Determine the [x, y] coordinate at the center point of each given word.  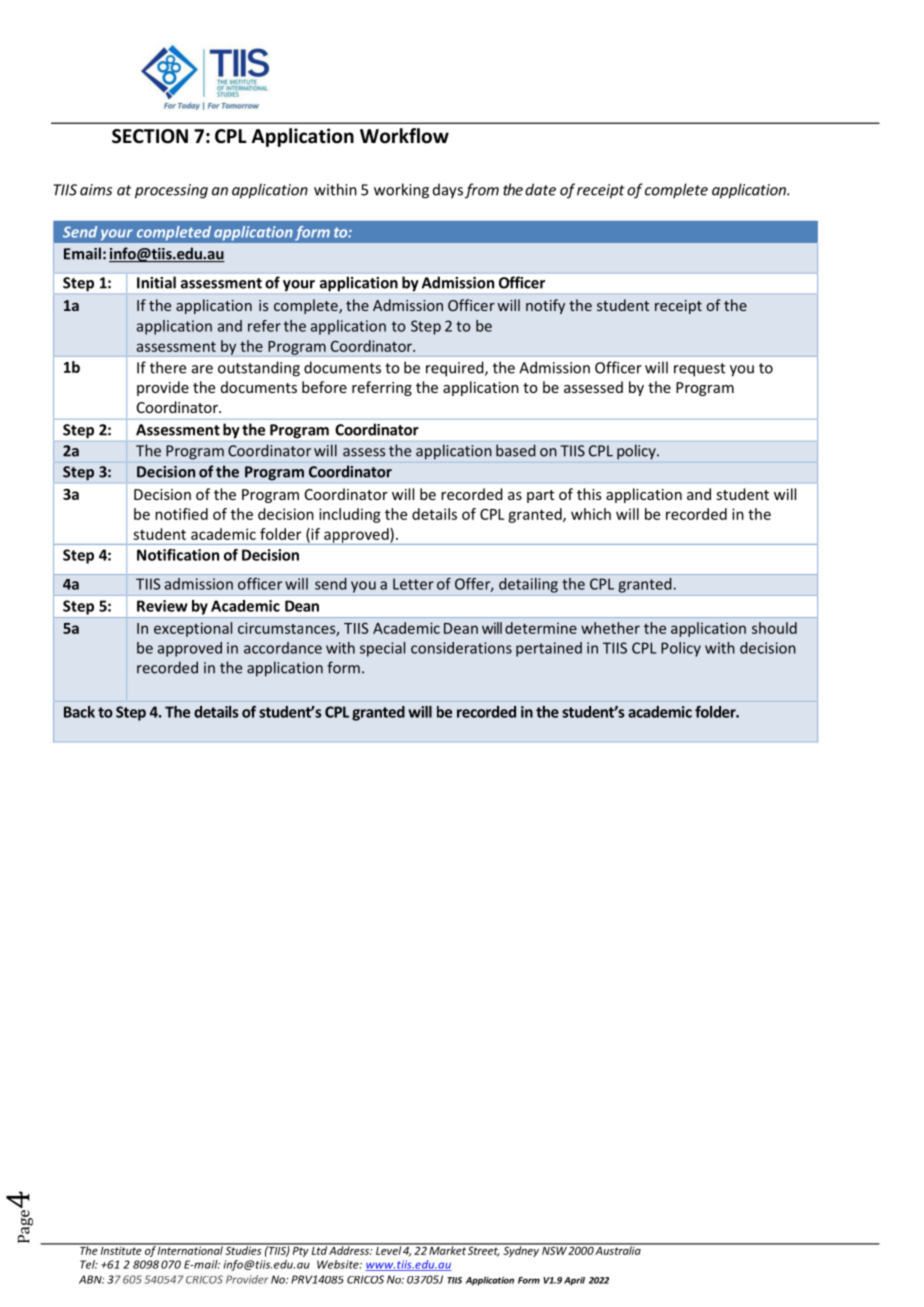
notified [181, 514]
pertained [549, 649]
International [190, 1249]
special [382, 649]
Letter [413, 584]
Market [447, 1249]
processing [171, 191]
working [401, 191]
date [540, 189]
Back [79, 712]
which [591, 514]
